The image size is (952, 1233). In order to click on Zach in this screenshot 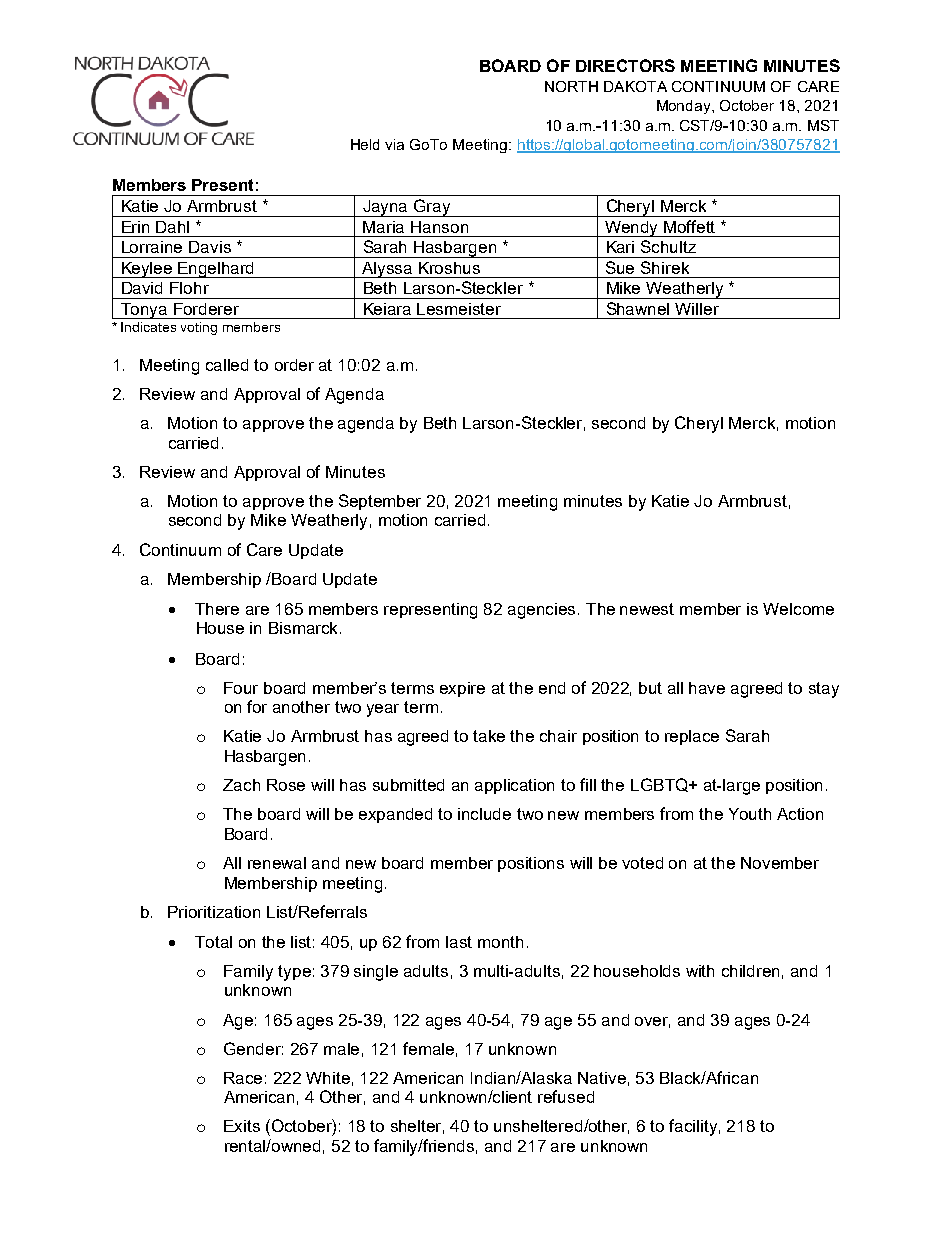, I will do `click(241, 785)`.
